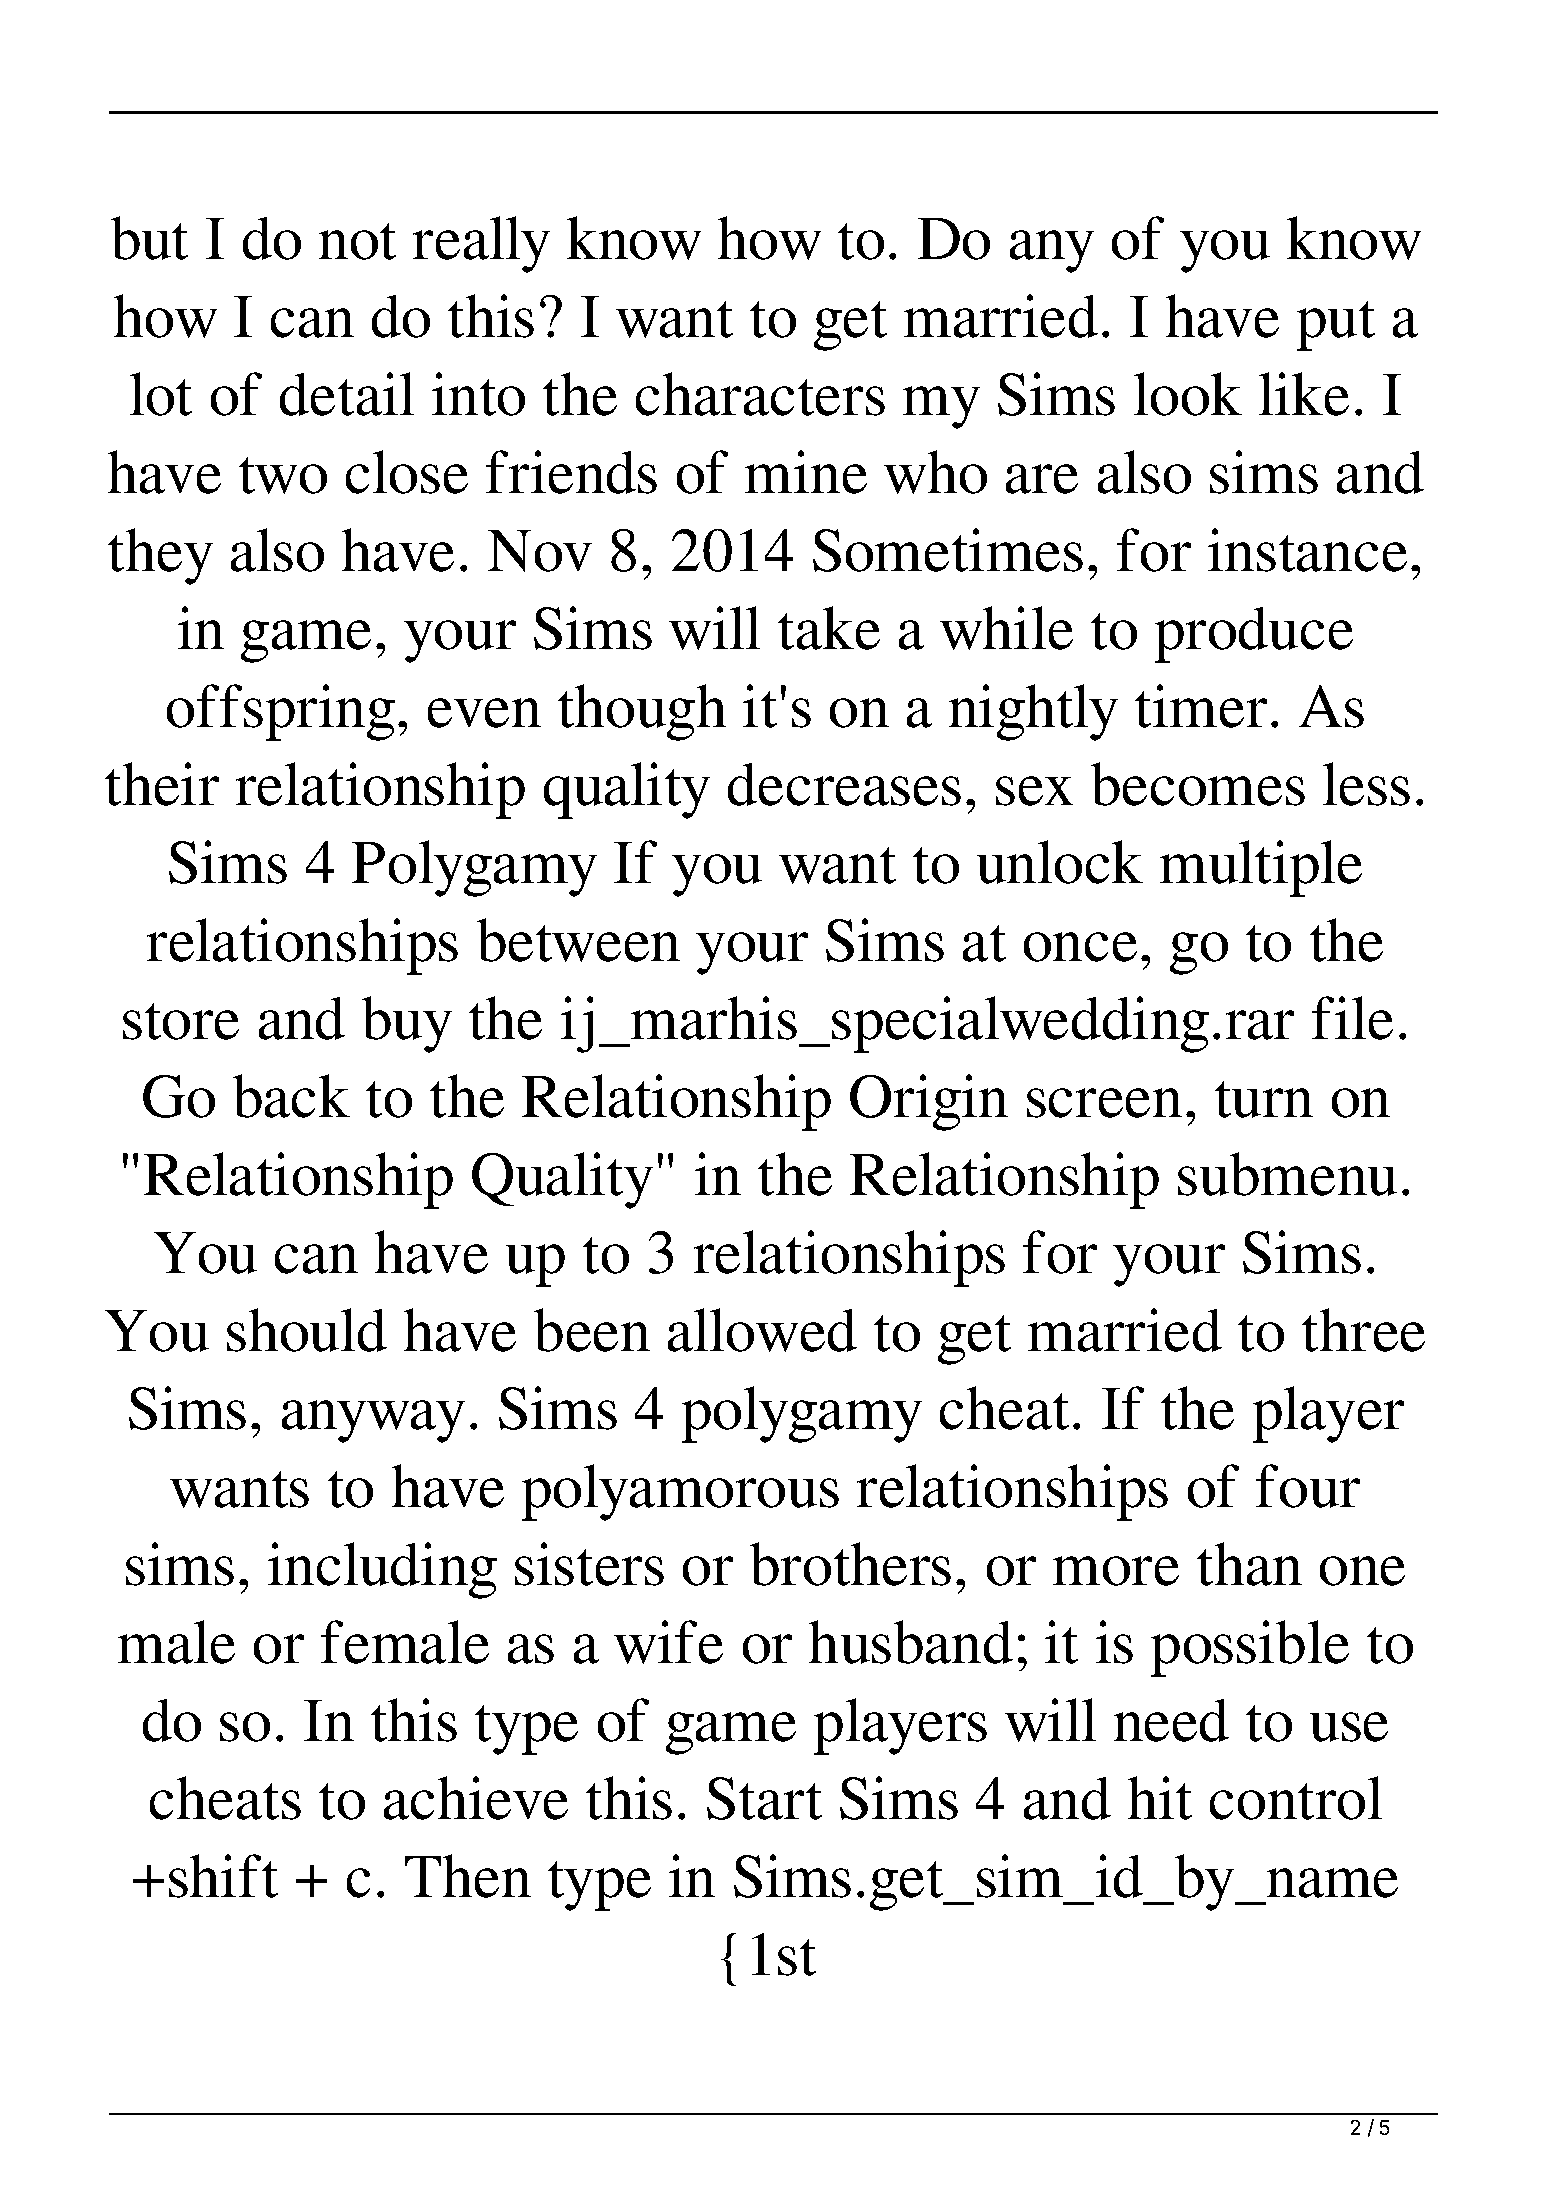 This screenshot has width=1547, height=2188. Describe the element at coordinates (1160, 1798) in the screenshot. I see `hit` at that location.
